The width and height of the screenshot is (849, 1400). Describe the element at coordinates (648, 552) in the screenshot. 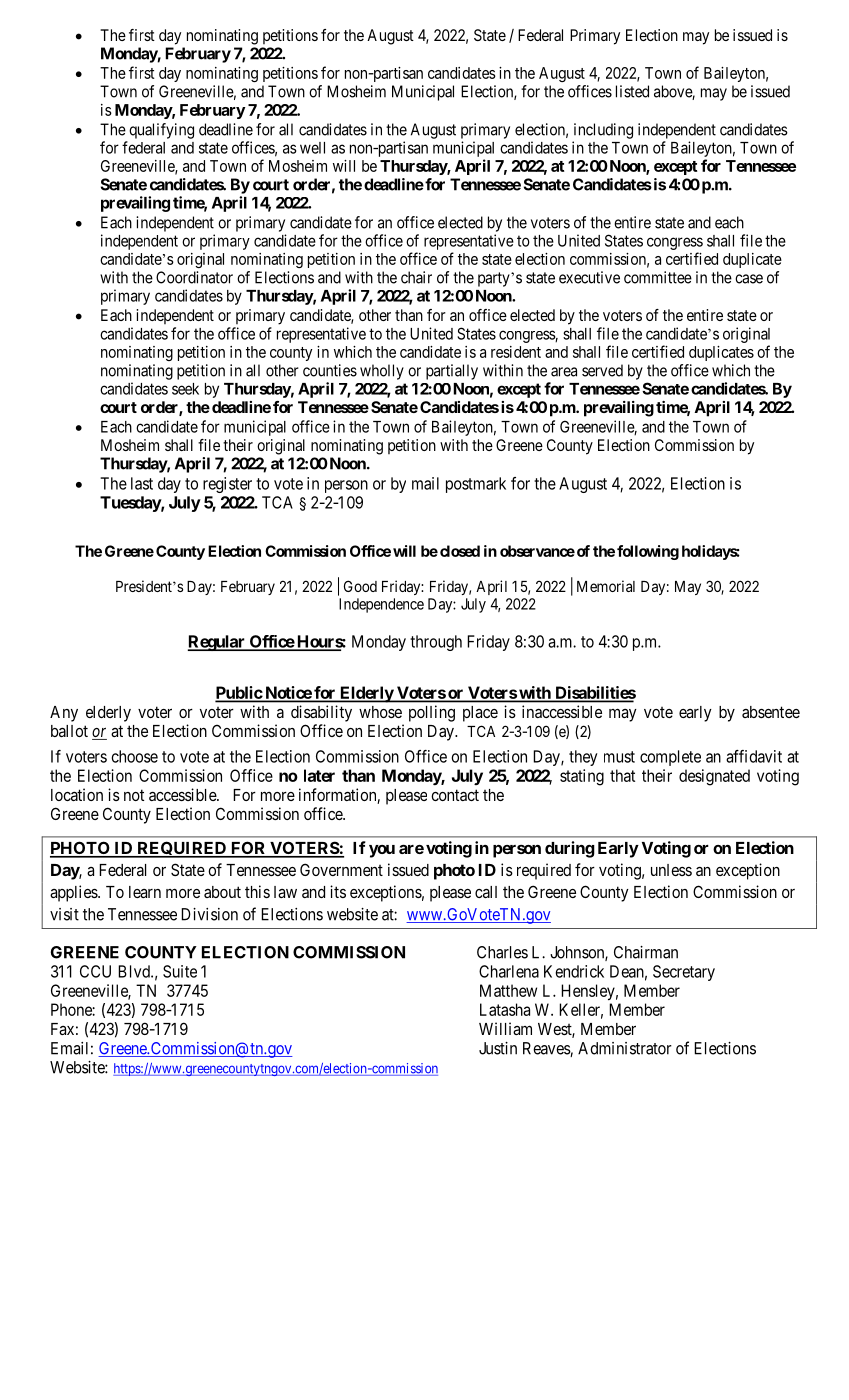

I see `following` at that location.
